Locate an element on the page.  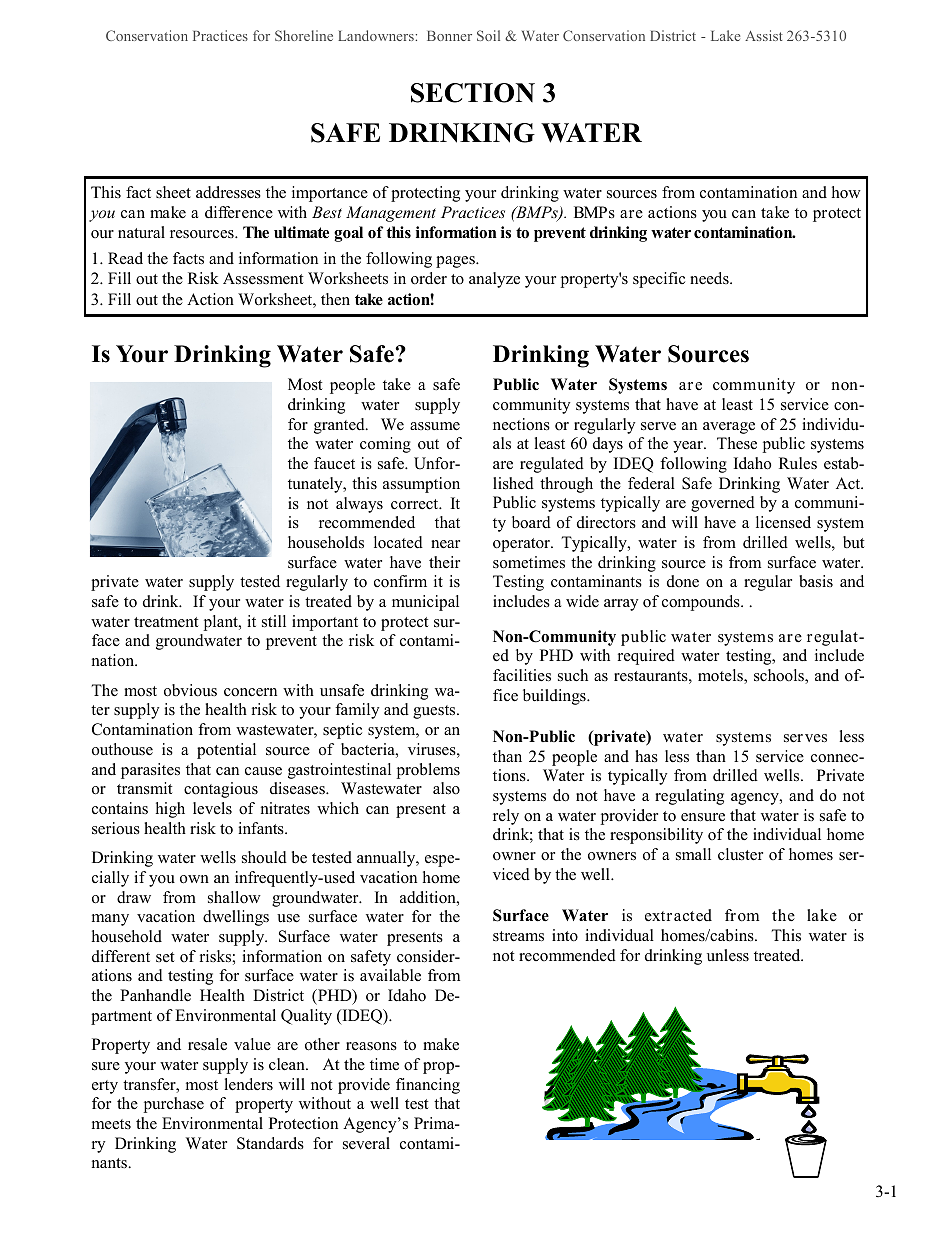
Assessment is located at coordinates (263, 278).
